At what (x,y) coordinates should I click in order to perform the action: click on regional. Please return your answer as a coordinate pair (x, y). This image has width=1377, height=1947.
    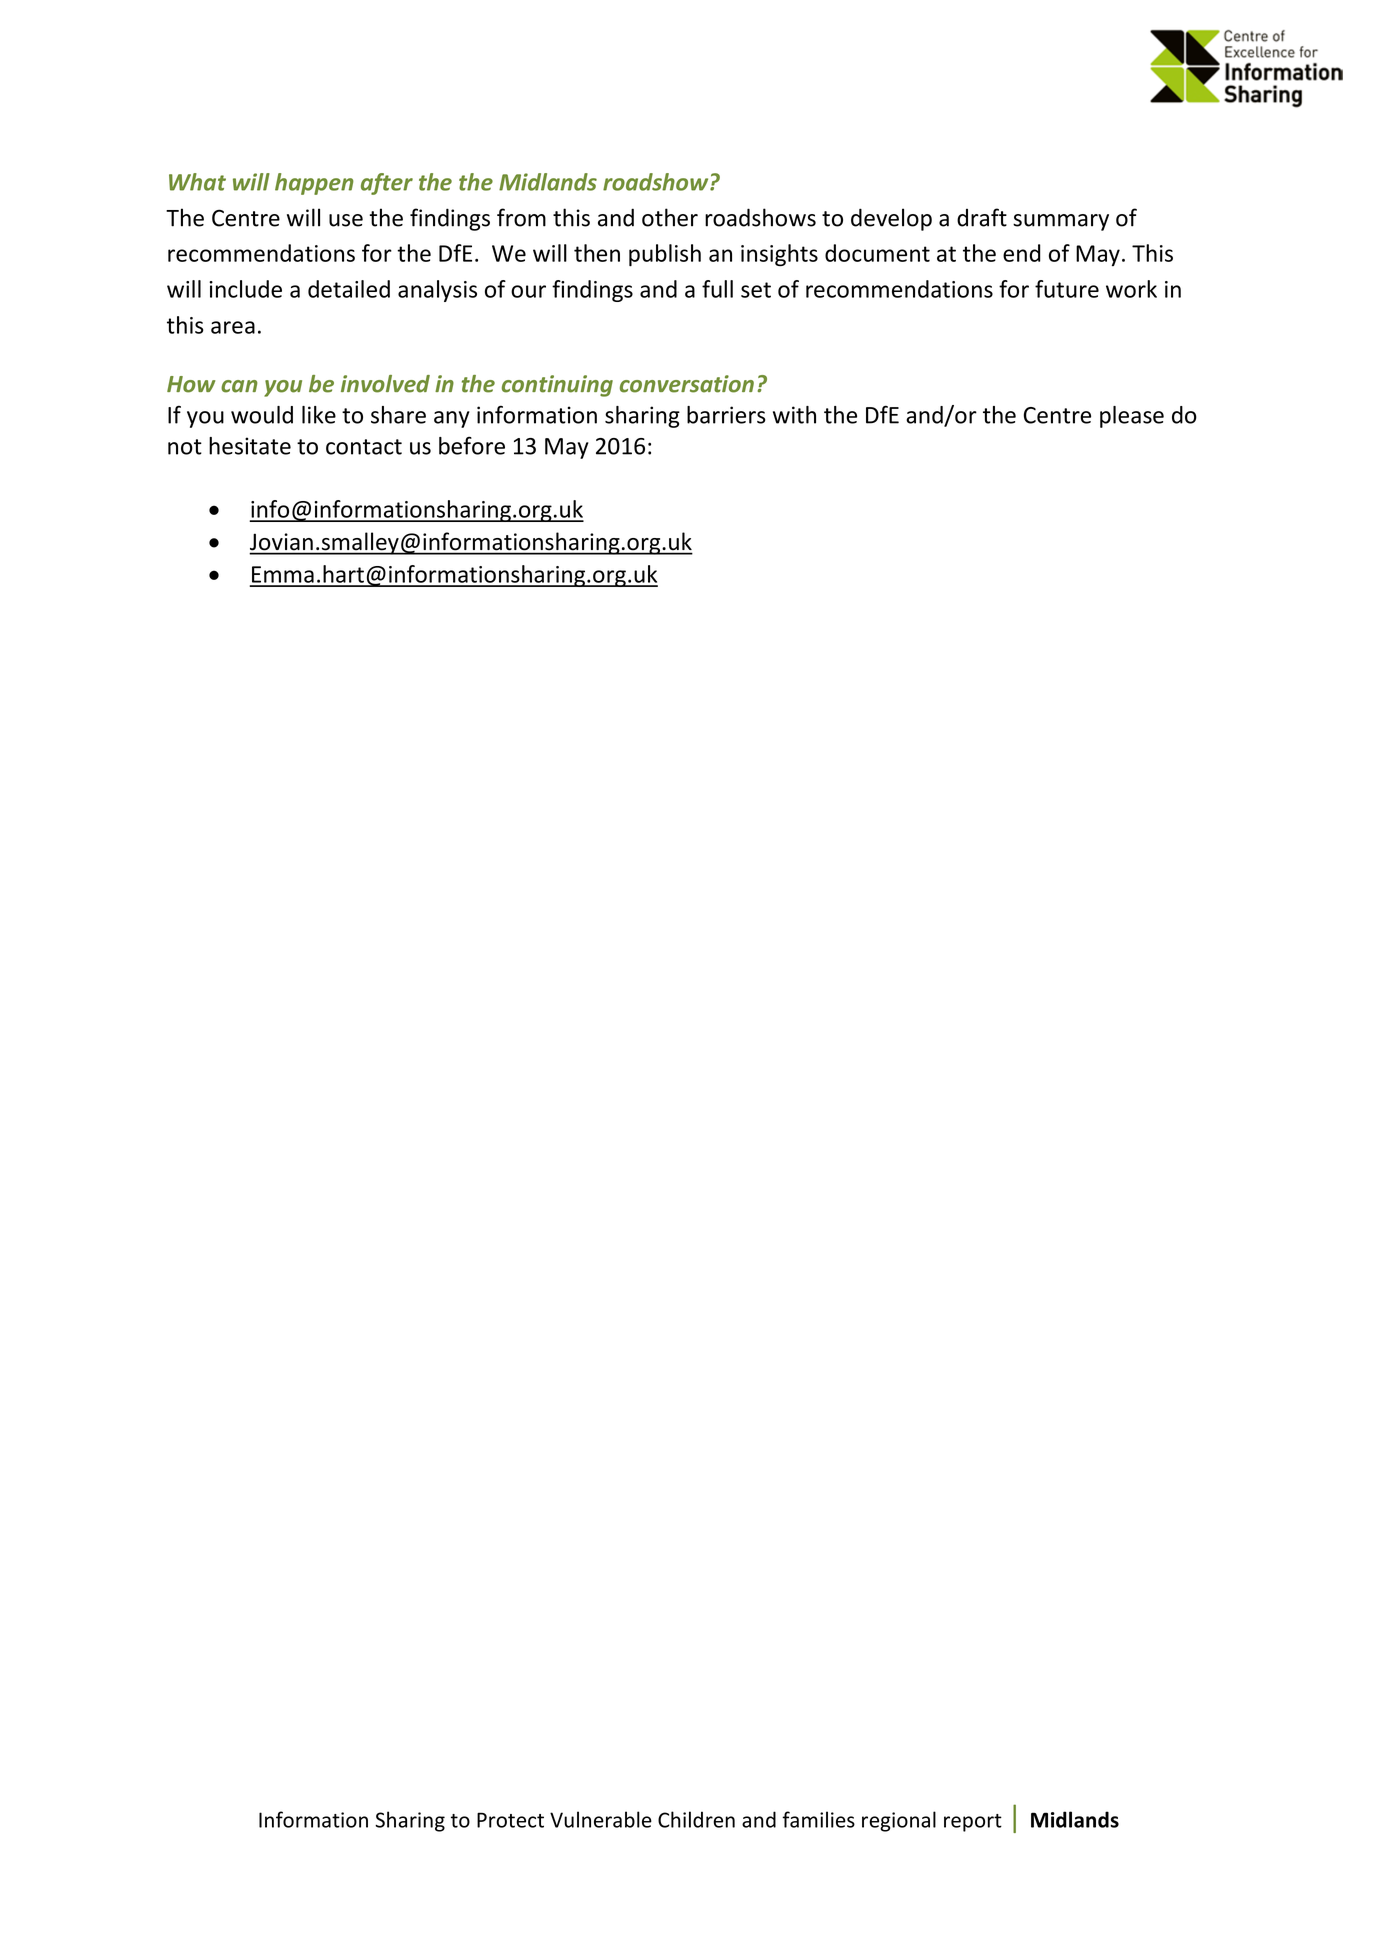
    Looking at the image, I should click on (899, 1821).
